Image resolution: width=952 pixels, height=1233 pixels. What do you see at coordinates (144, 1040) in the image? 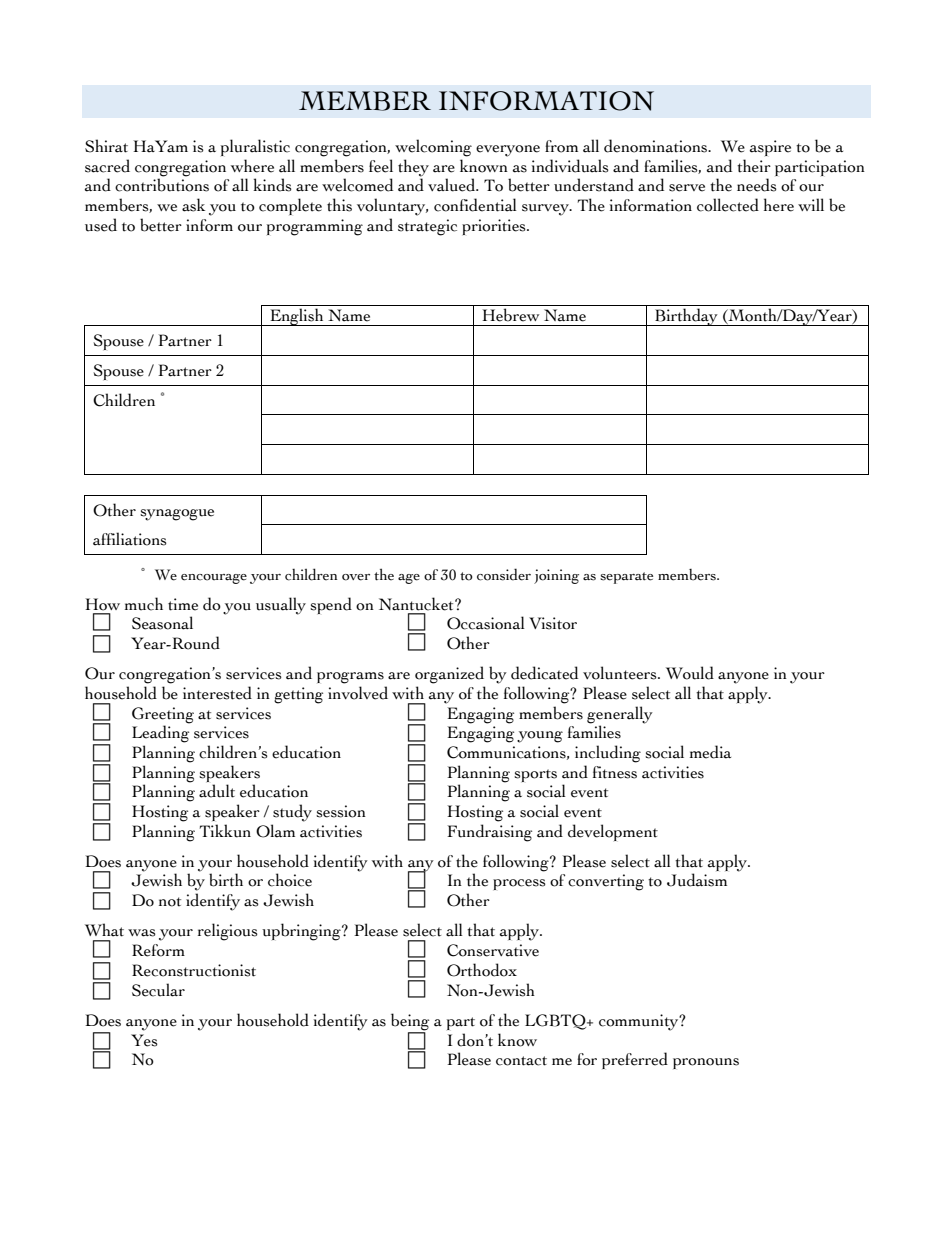
I see `Yes` at bounding box center [144, 1040].
